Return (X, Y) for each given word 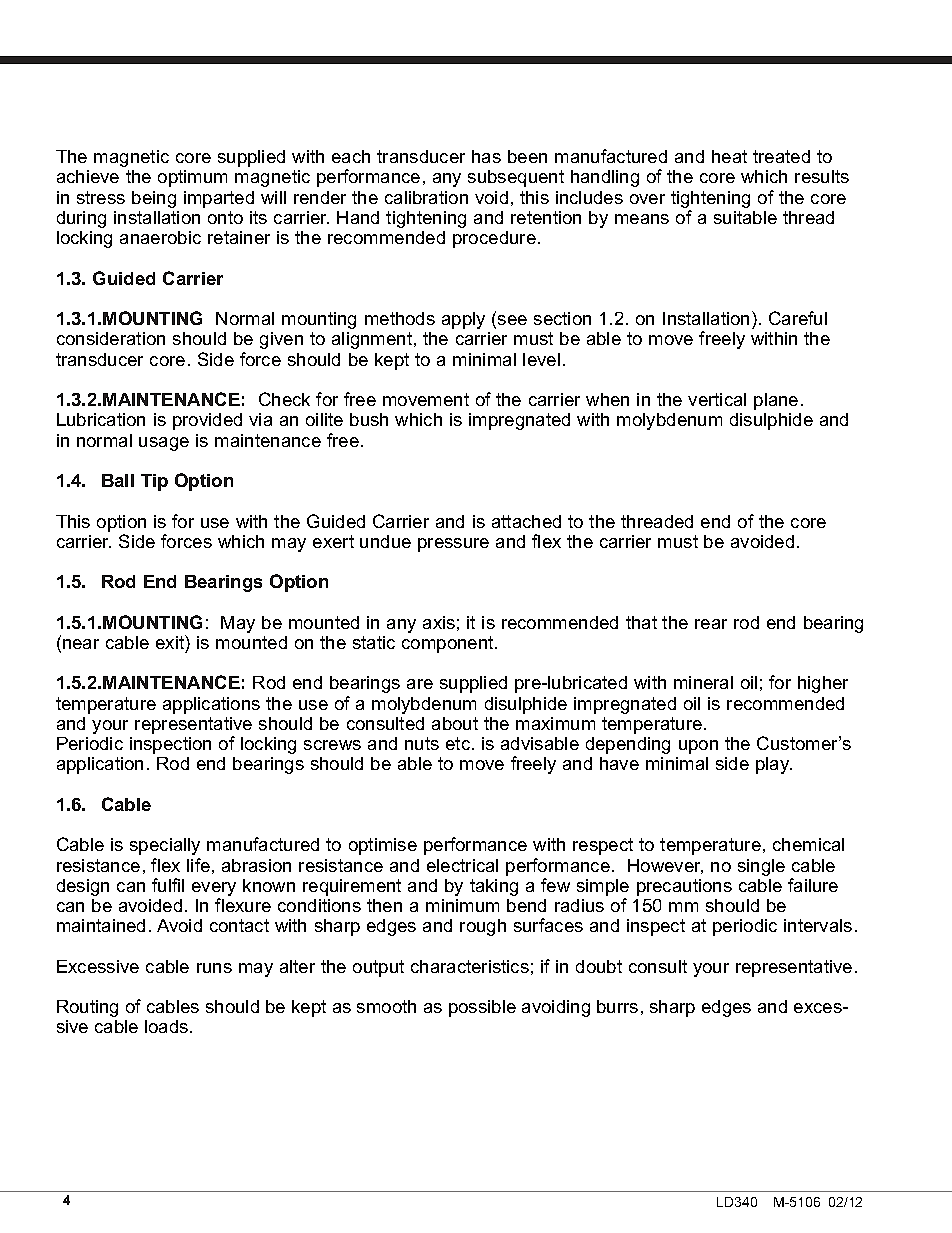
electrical (462, 865)
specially (165, 846)
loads (168, 1026)
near (81, 644)
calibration (426, 197)
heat (729, 156)
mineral (703, 682)
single (761, 867)
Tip (154, 482)
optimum (192, 178)
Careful (798, 318)
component (449, 644)
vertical (717, 399)
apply (463, 320)
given (281, 340)
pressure (453, 545)
